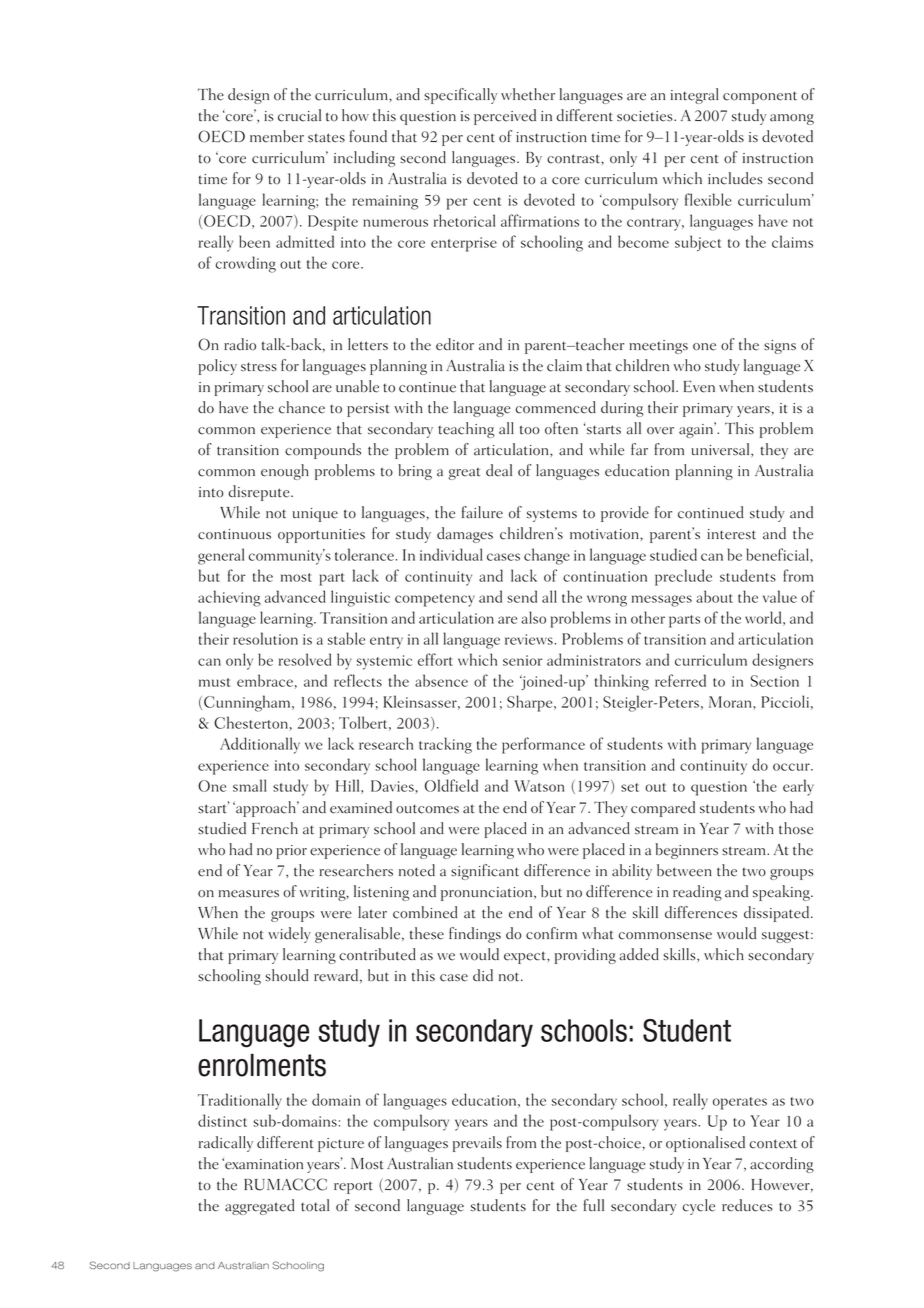 The image size is (924, 1308). What do you see at coordinates (477, 1144) in the document?
I see `prevails` at bounding box center [477, 1144].
